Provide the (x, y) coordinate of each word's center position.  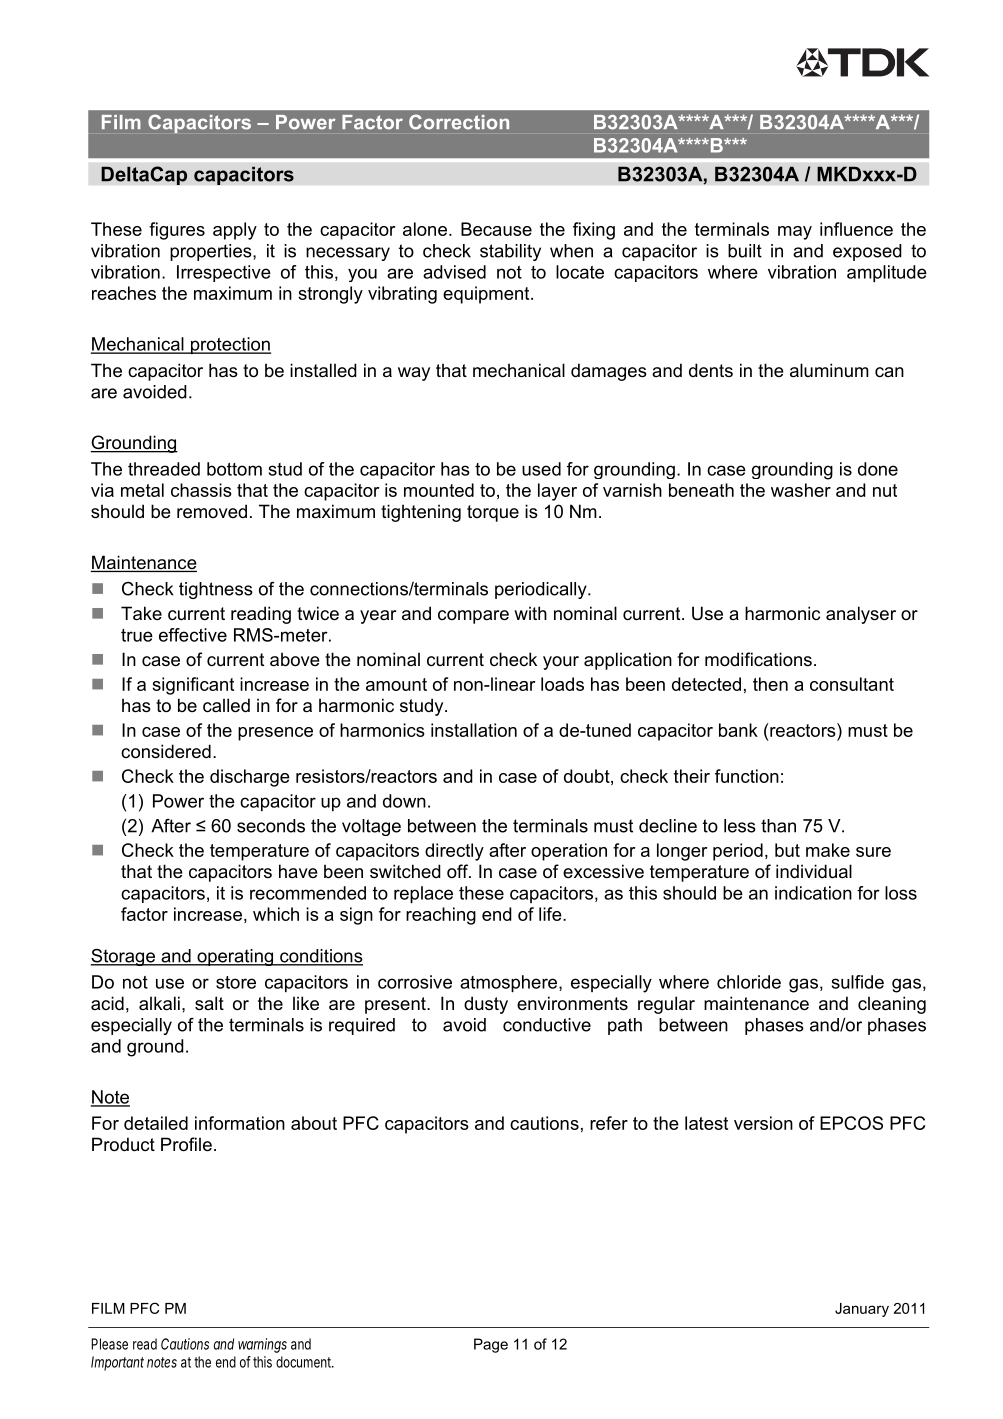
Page (491, 1345)
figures (177, 231)
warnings (262, 1345)
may (795, 233)
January (862, 1310)
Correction (459, 122)
